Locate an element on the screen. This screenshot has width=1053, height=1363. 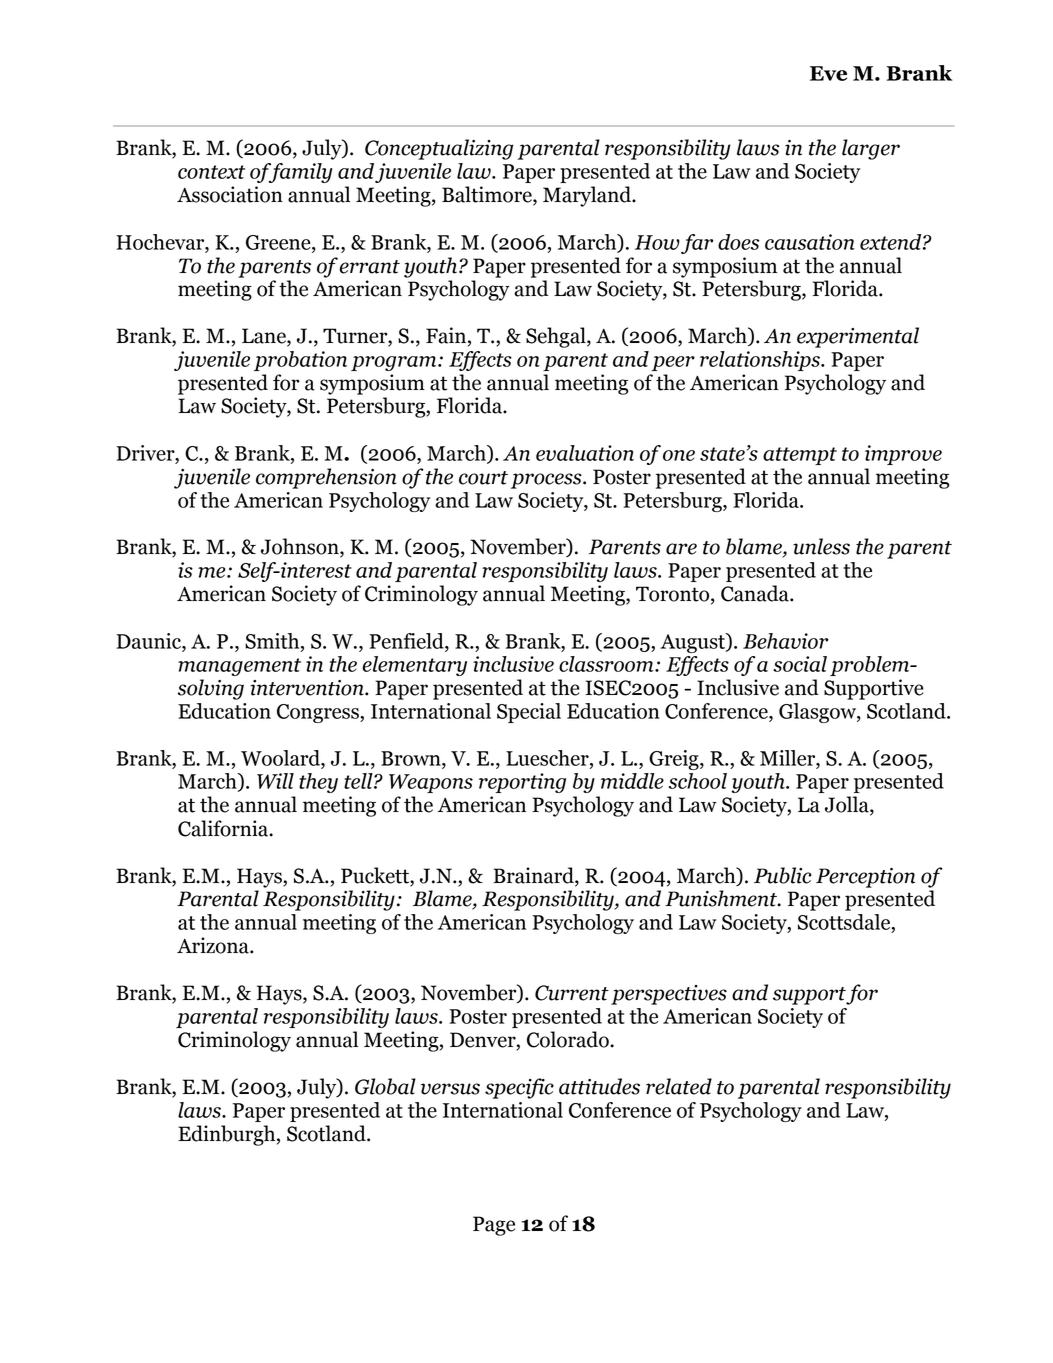
reporting is located at coordinates (522, 783).
